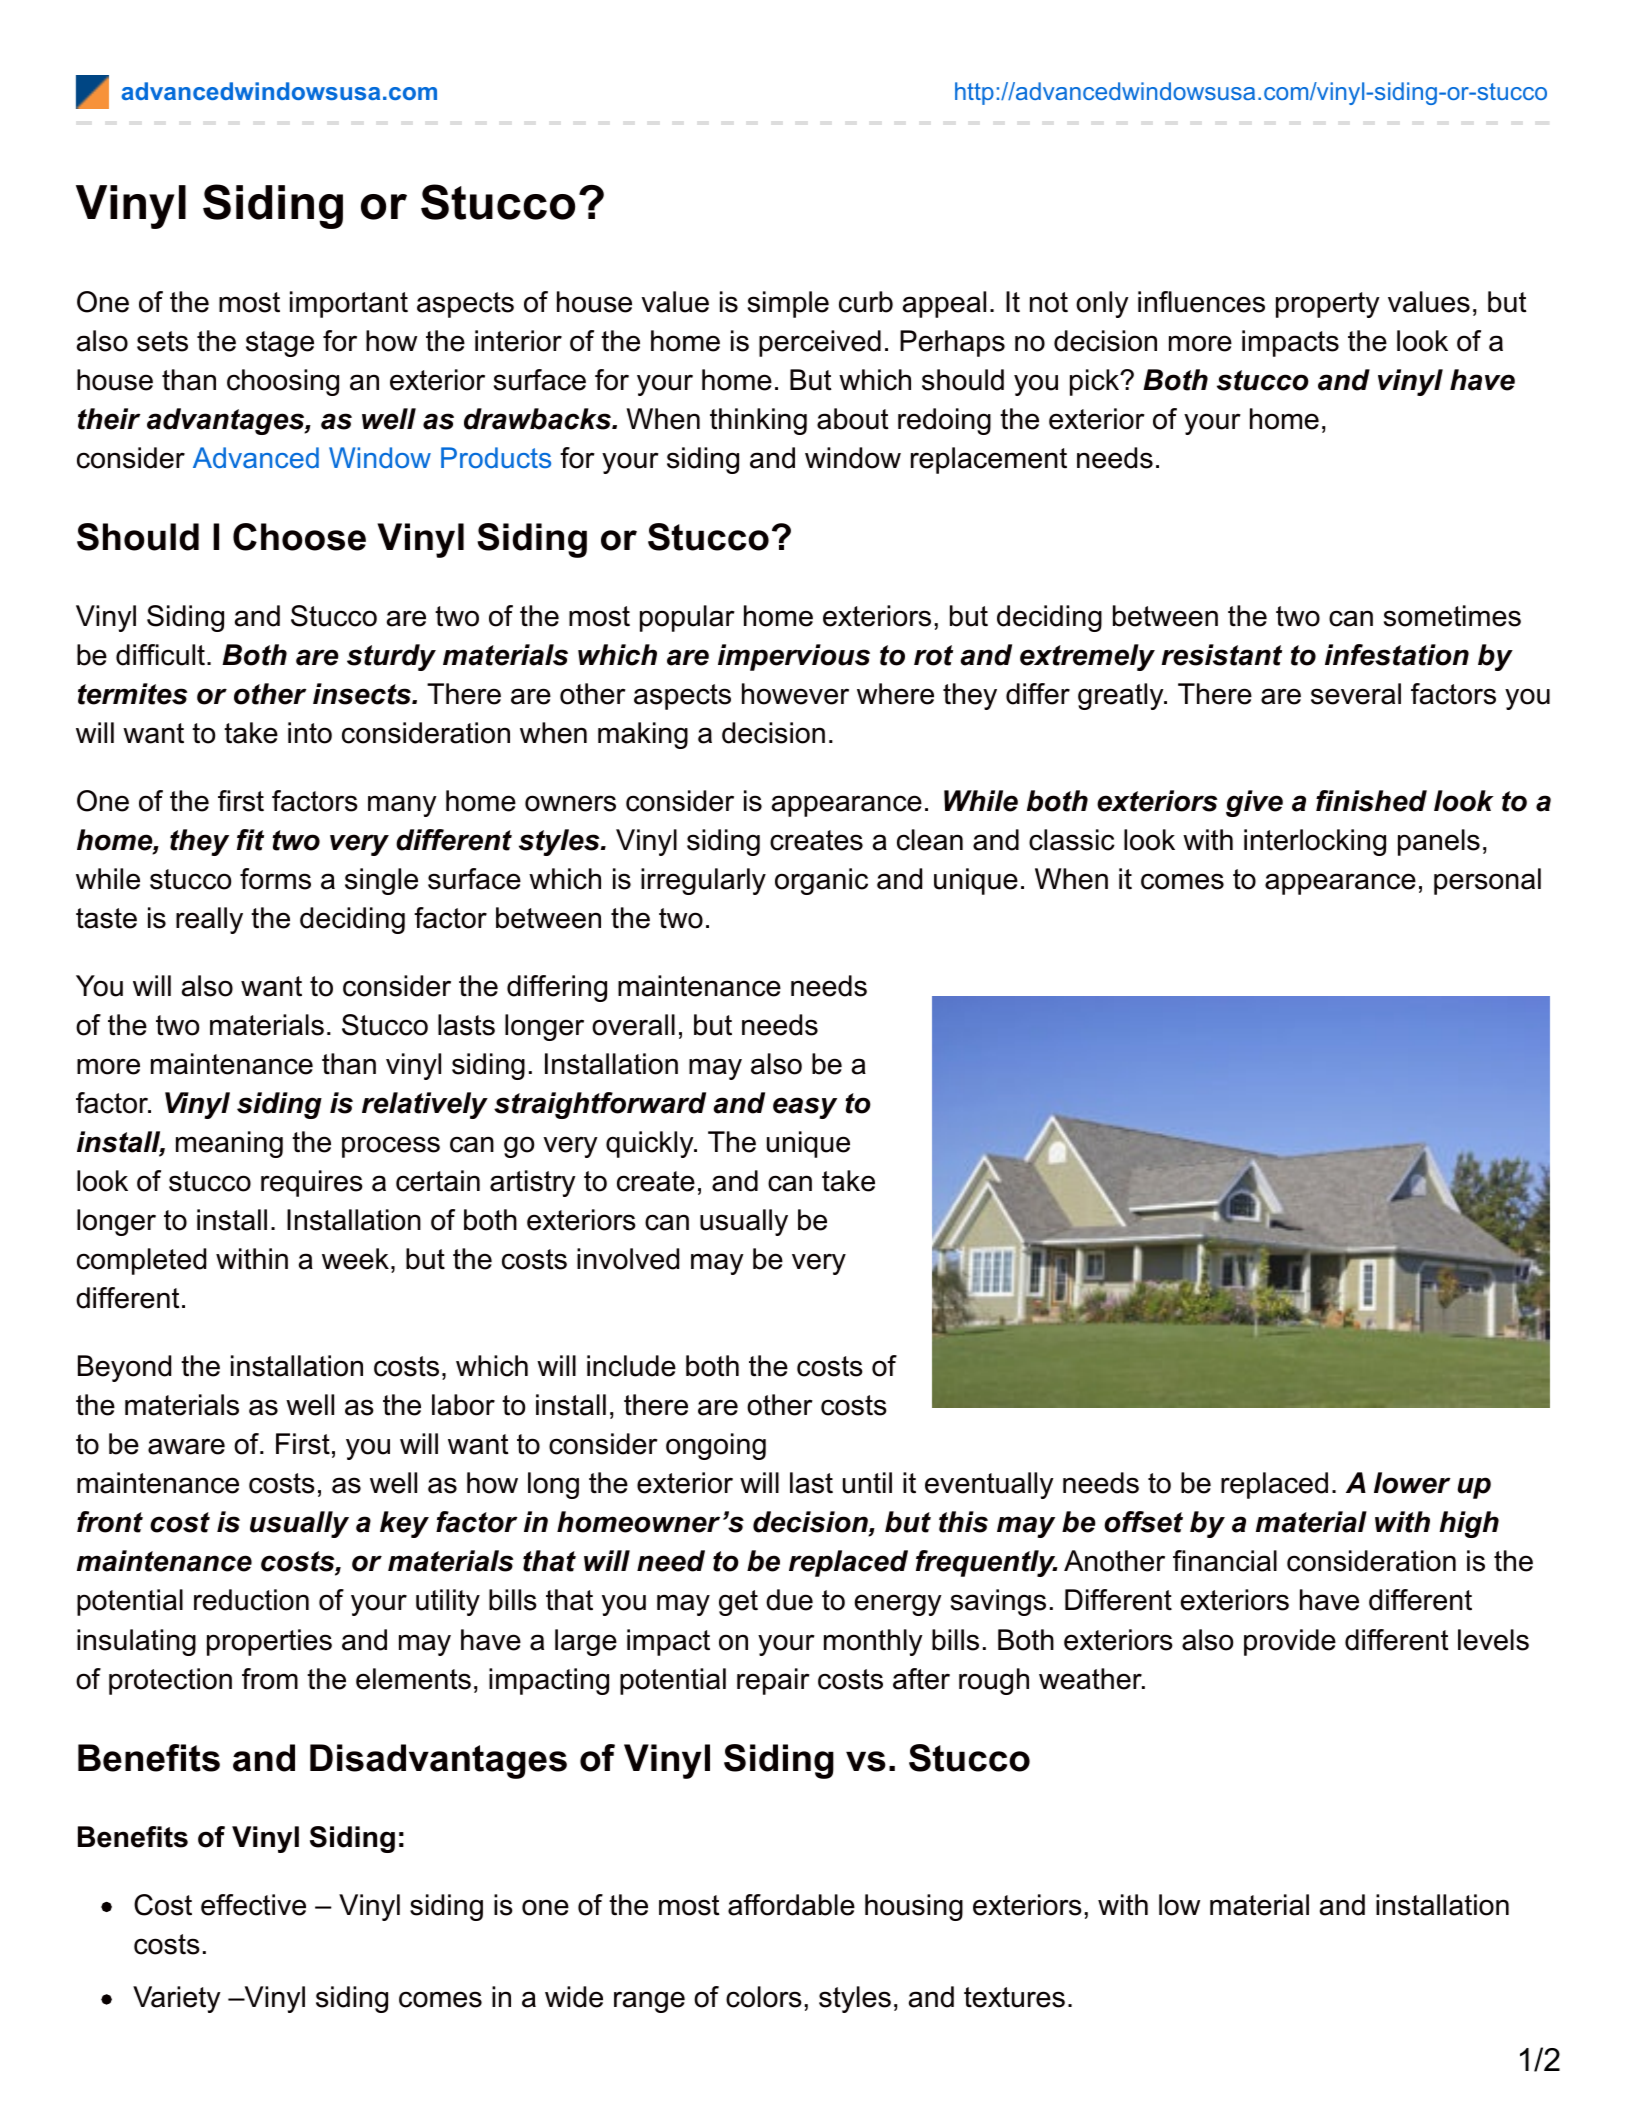  Describe the element at coordinates (253, 1905) in the document. I see `effective` at that location.
